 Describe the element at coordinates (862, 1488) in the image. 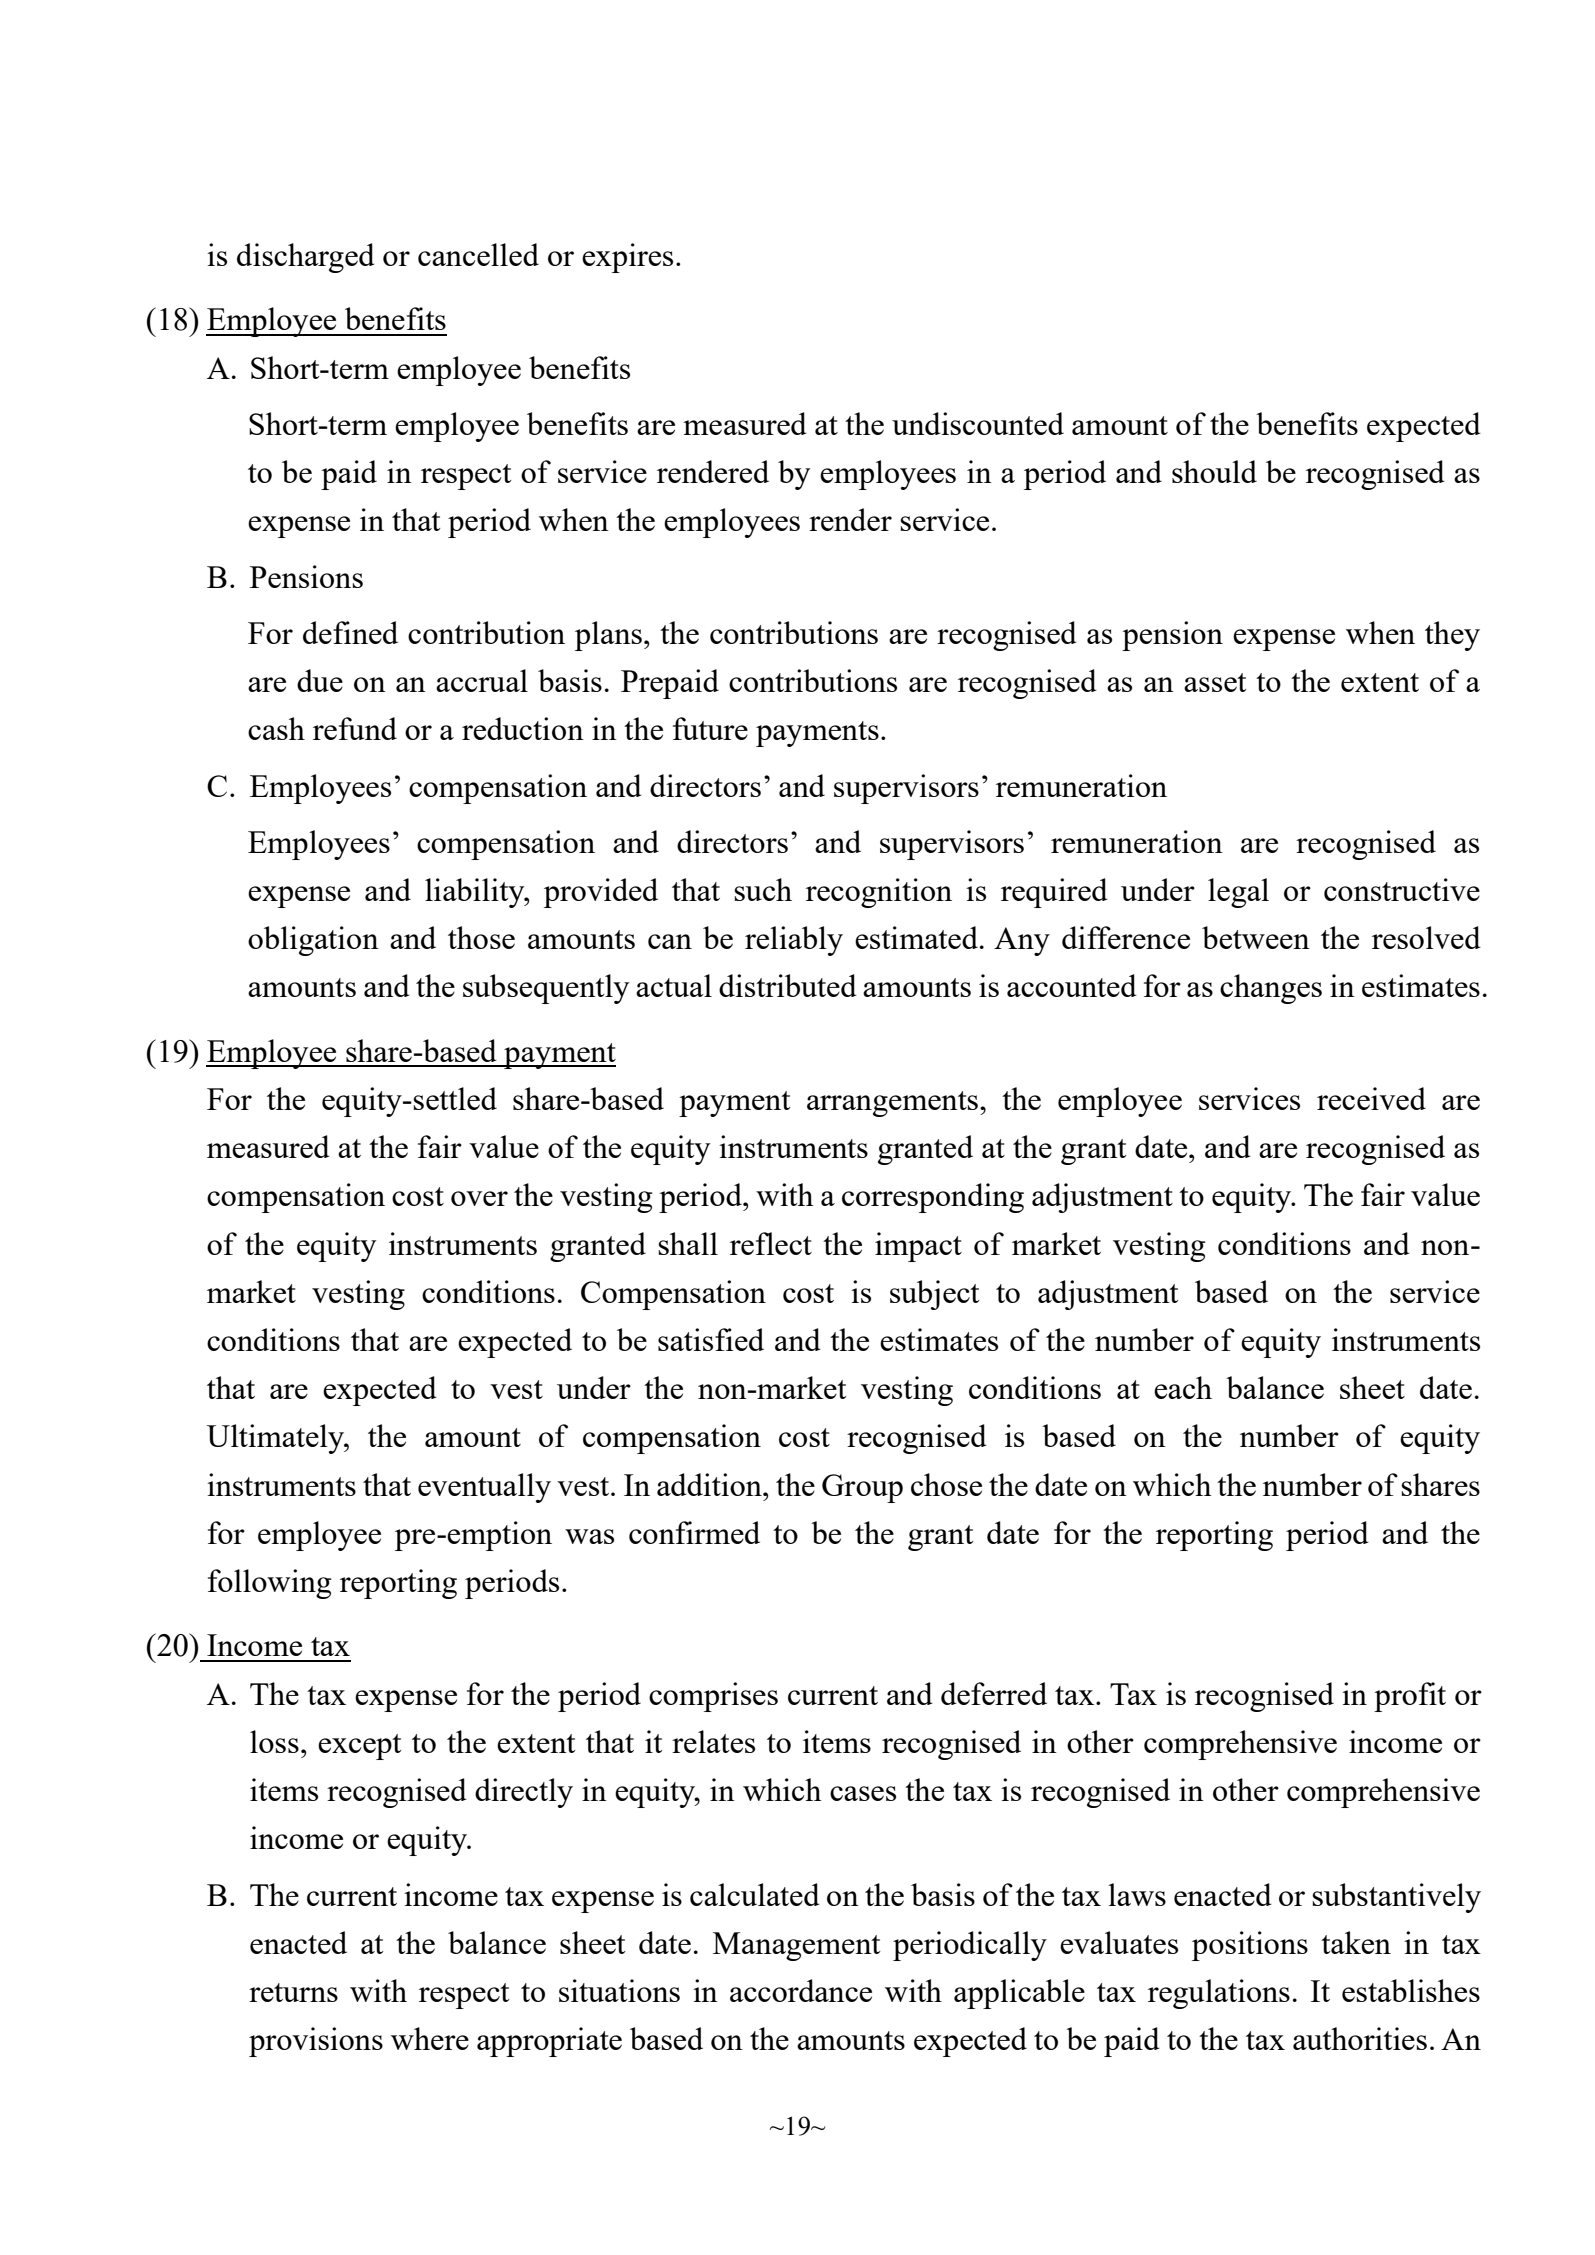

I see `Group` at that location.
